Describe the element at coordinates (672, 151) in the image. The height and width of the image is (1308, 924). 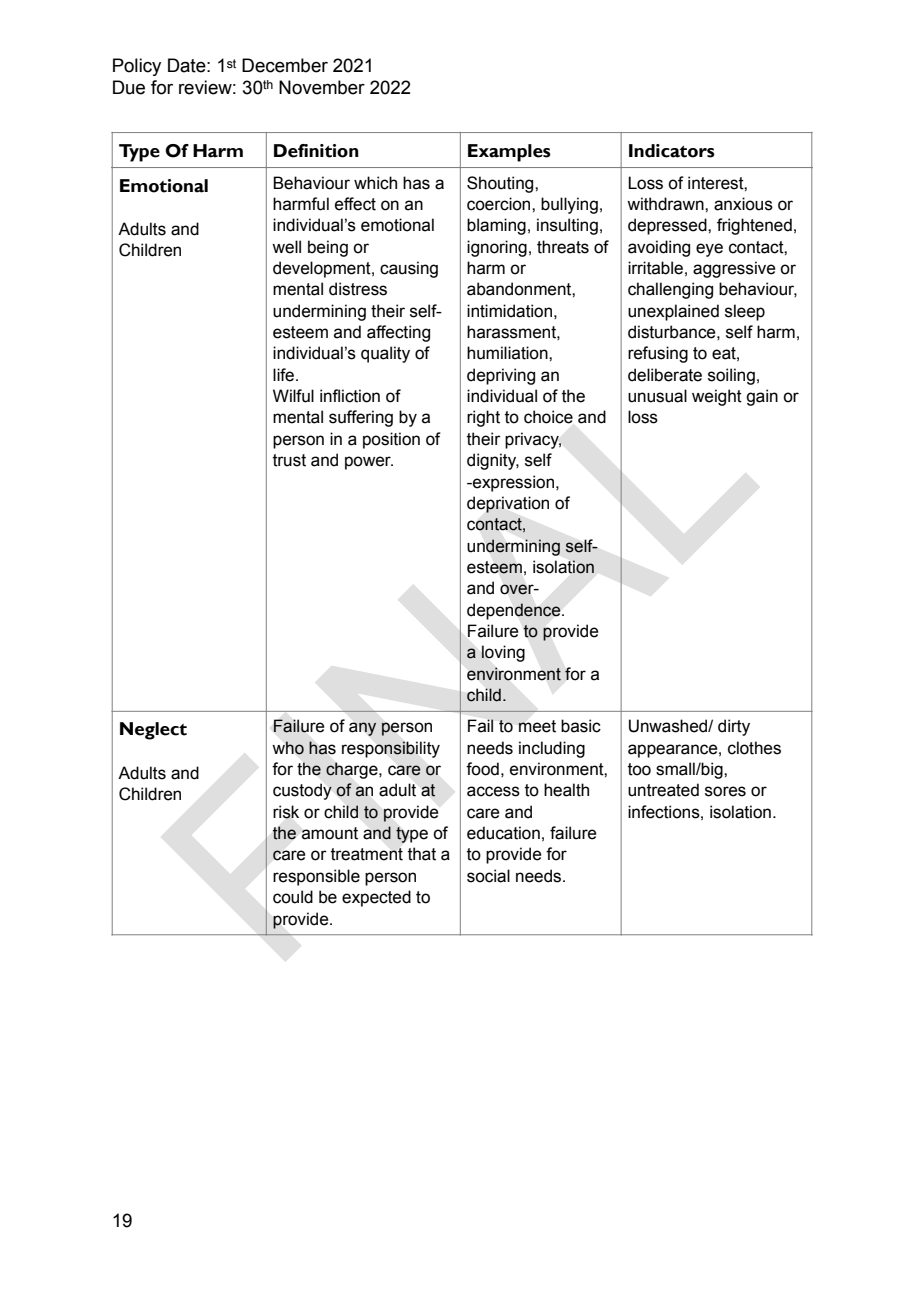
I see `Indicators` at that location.
